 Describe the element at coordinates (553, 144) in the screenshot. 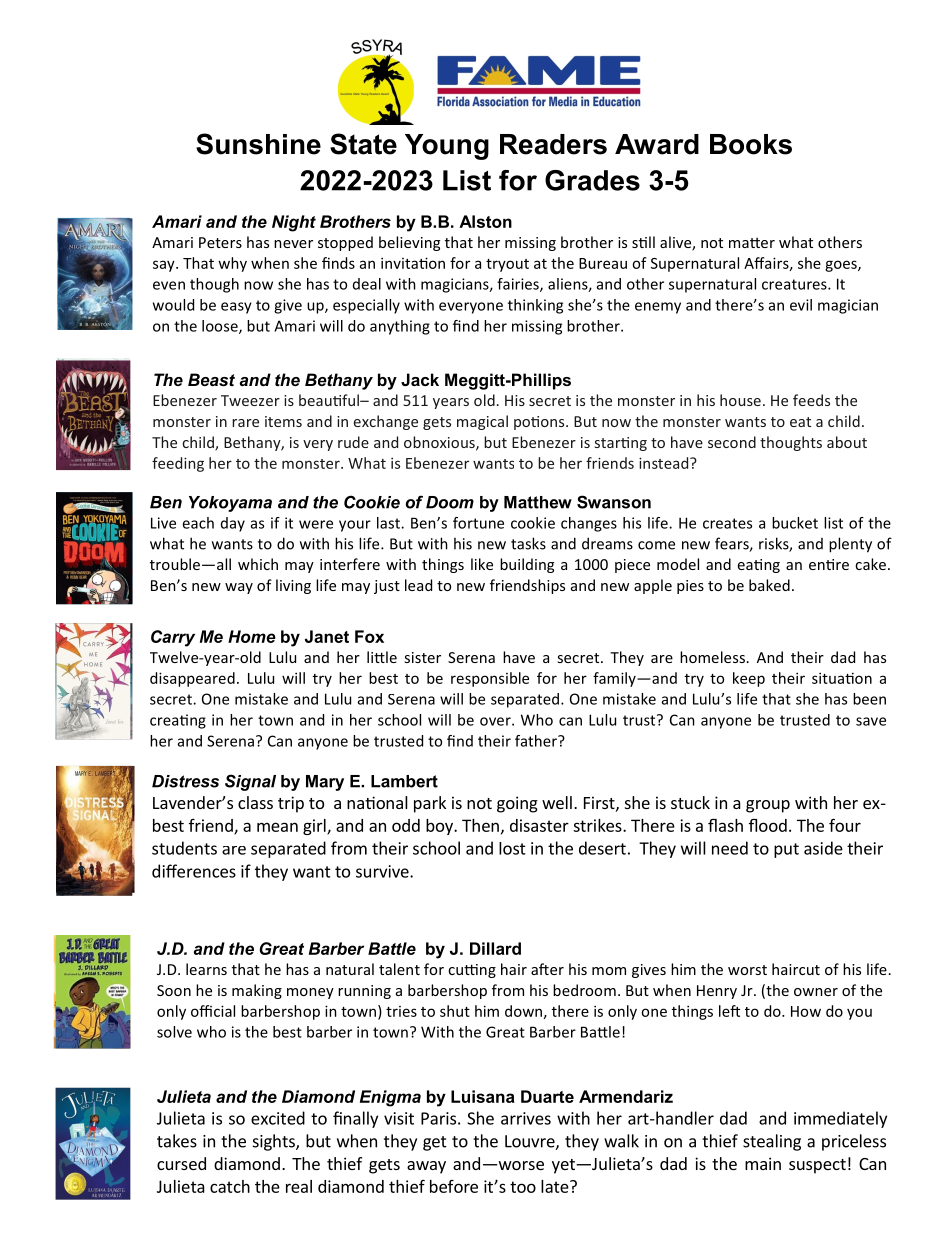

I see `Readers` at that location.
